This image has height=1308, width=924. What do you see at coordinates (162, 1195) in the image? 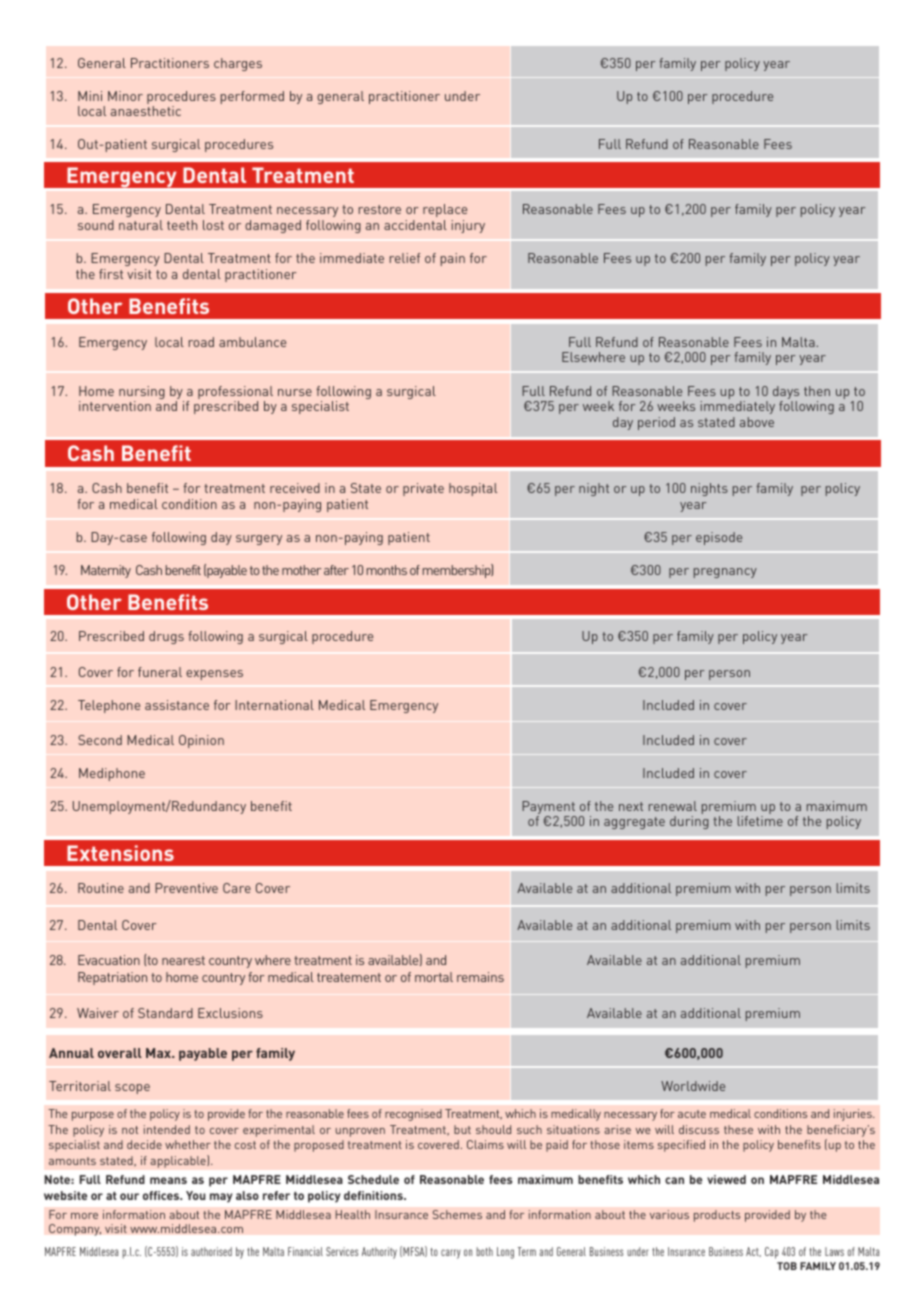
I see `offices` at bounding box center [162, 1195].
